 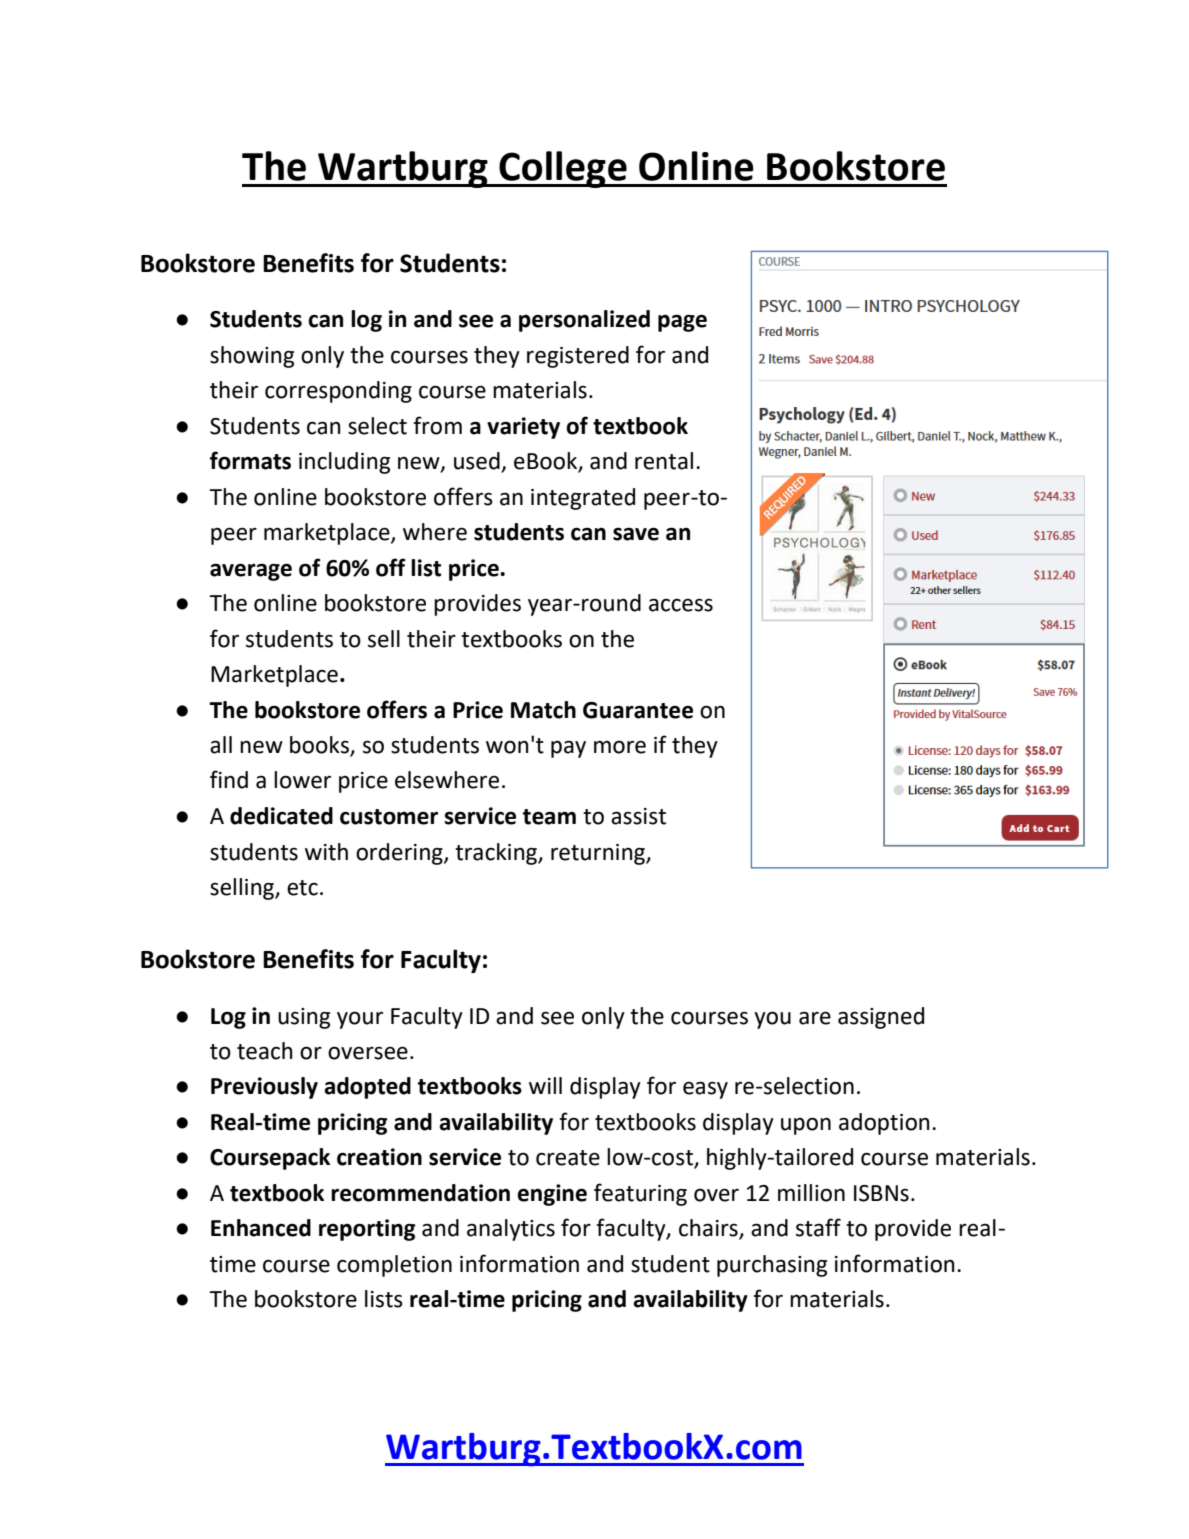 What do you see at coordinates (261, 1228) in the screenshot?
I see `Enhanced` at bounding box center [261, 1228].
